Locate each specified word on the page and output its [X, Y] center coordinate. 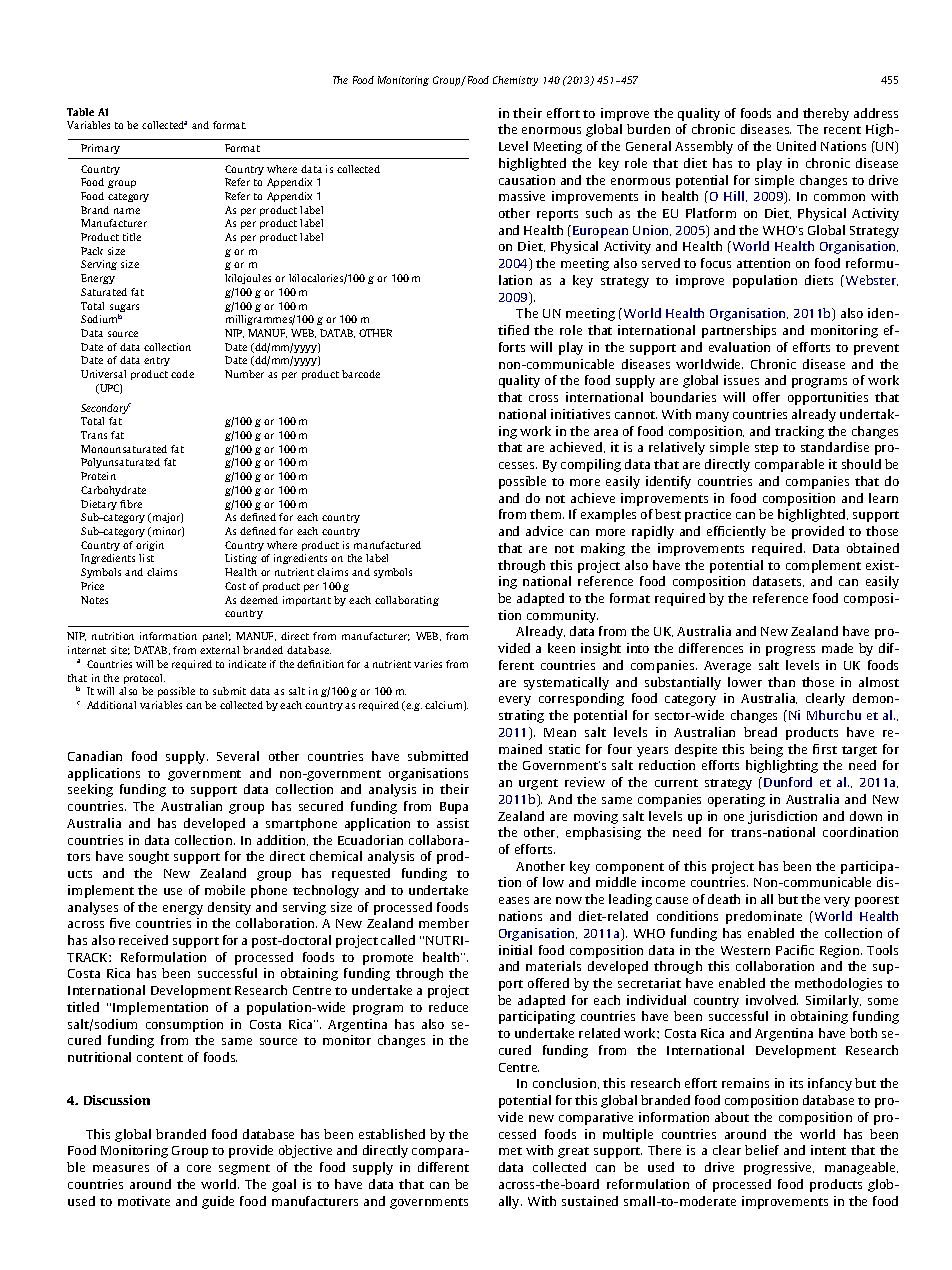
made [837, 648]
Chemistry [515, 81]
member [444, 923]
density [229, 908]
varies [428, 664]
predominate [764, 917]
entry [157, 361]
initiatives [580, 414]
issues [741, 380]
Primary [100, 149]
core [199, 1168]
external [219, 650]
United [796, 146]
